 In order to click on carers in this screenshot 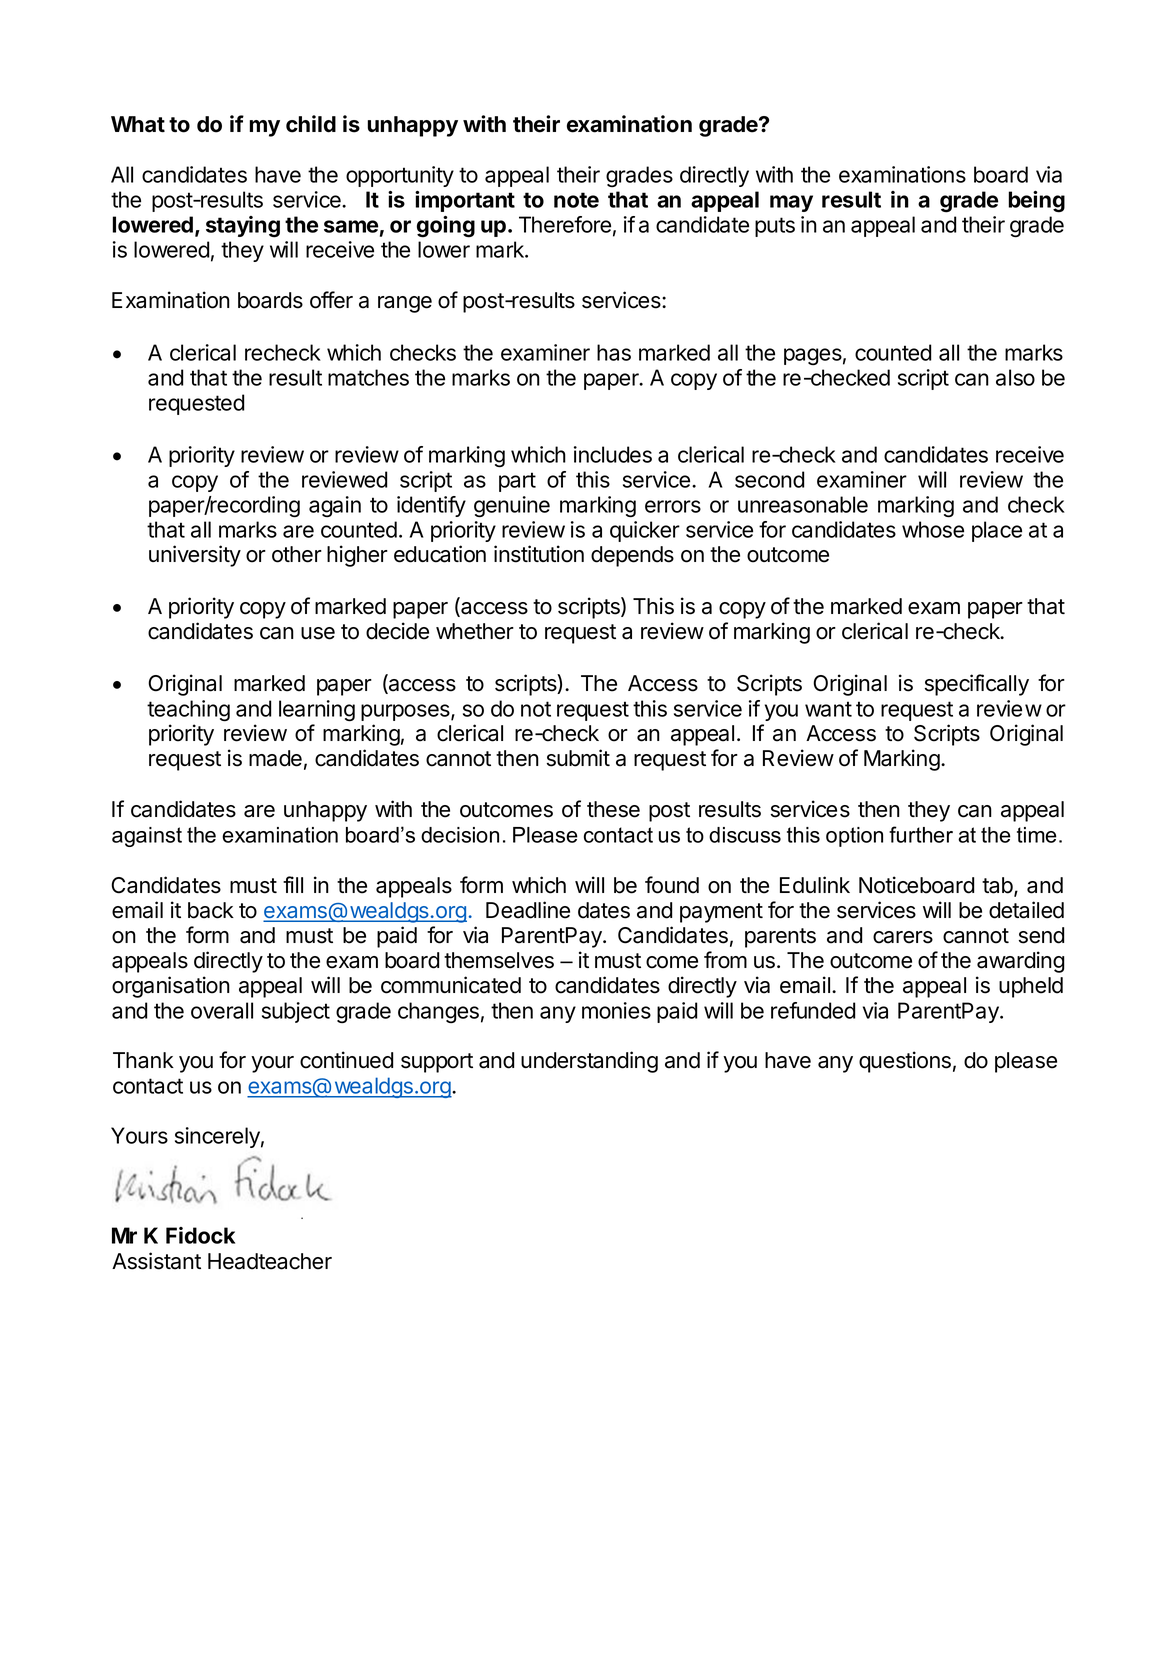, I will do `click(903, 937)`.
